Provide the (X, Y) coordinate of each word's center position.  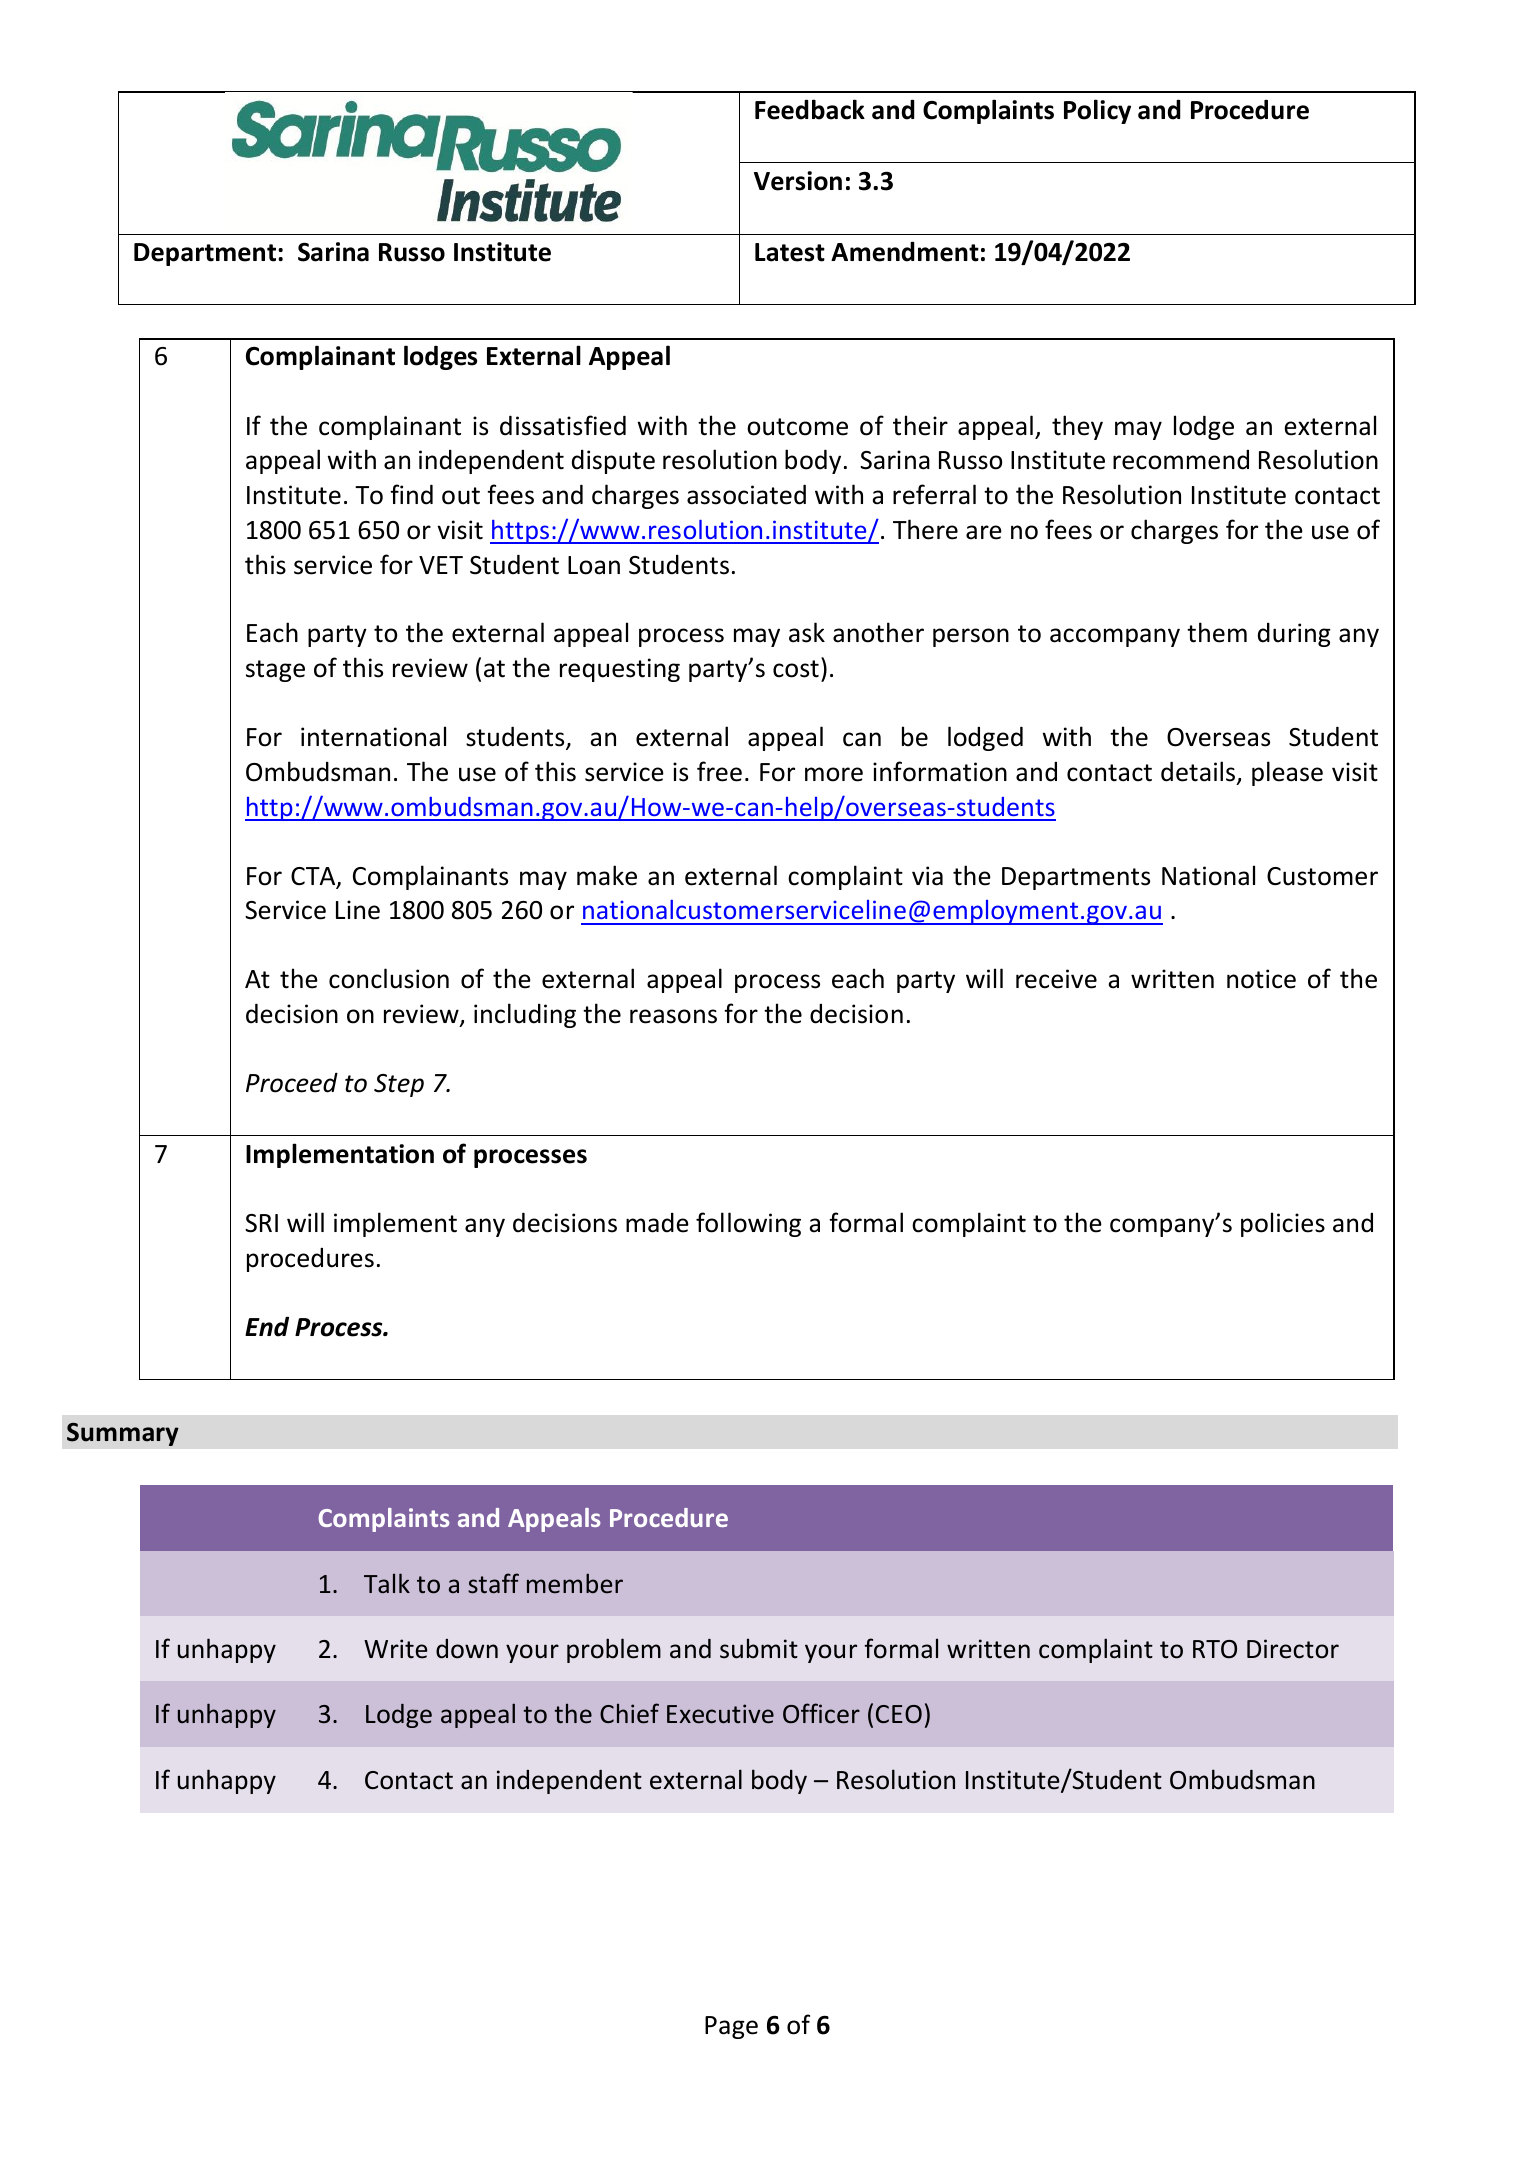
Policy (1097, 111)
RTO (1215, 1649)
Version (798, 181)
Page (731, 2027)
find (411, 494)
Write (396, 1649)
